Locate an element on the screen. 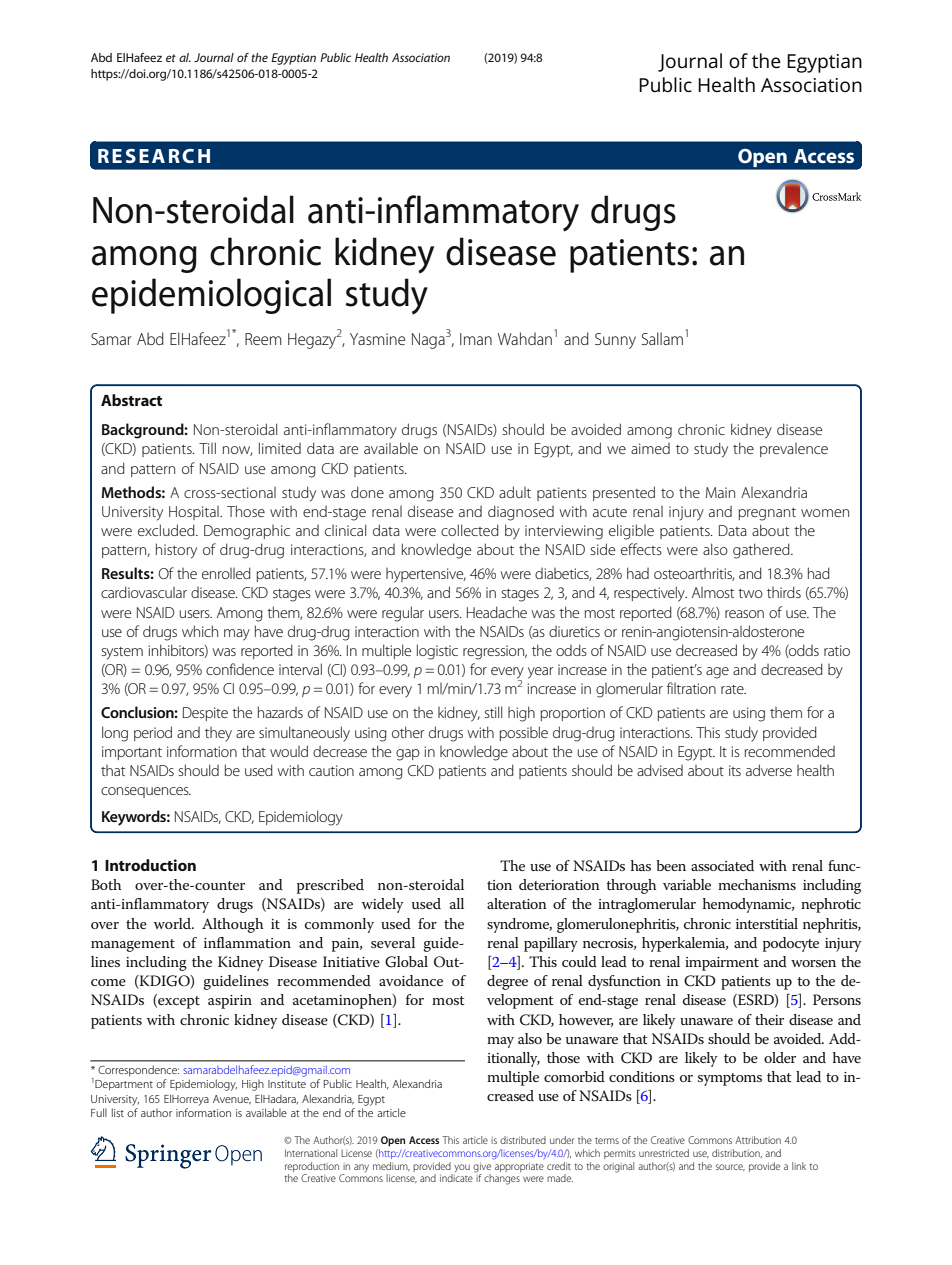  you is located at coordinates (461, 1169).
